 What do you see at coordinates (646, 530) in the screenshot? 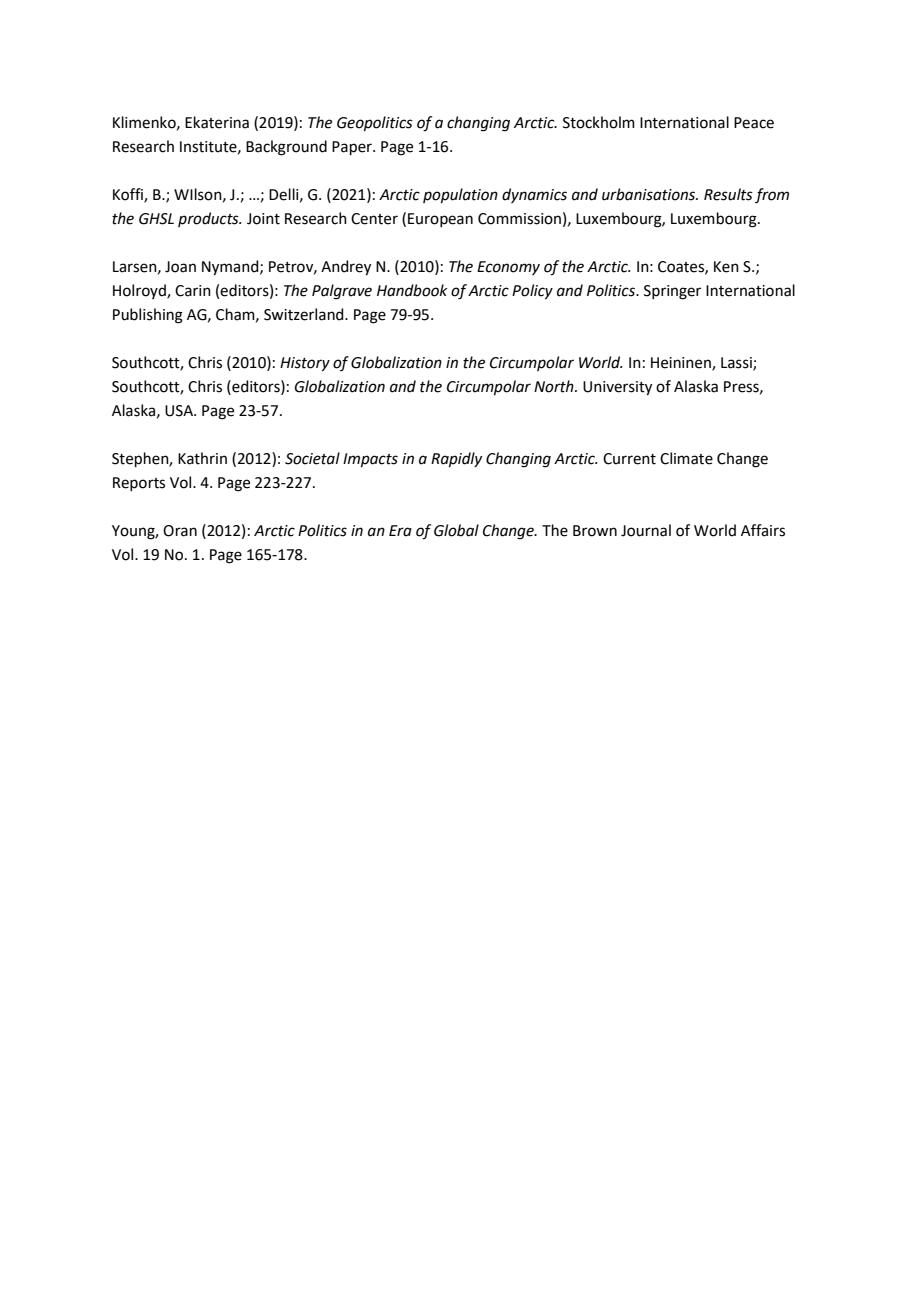
I see `Journal` at bounding box center [646, 530].
